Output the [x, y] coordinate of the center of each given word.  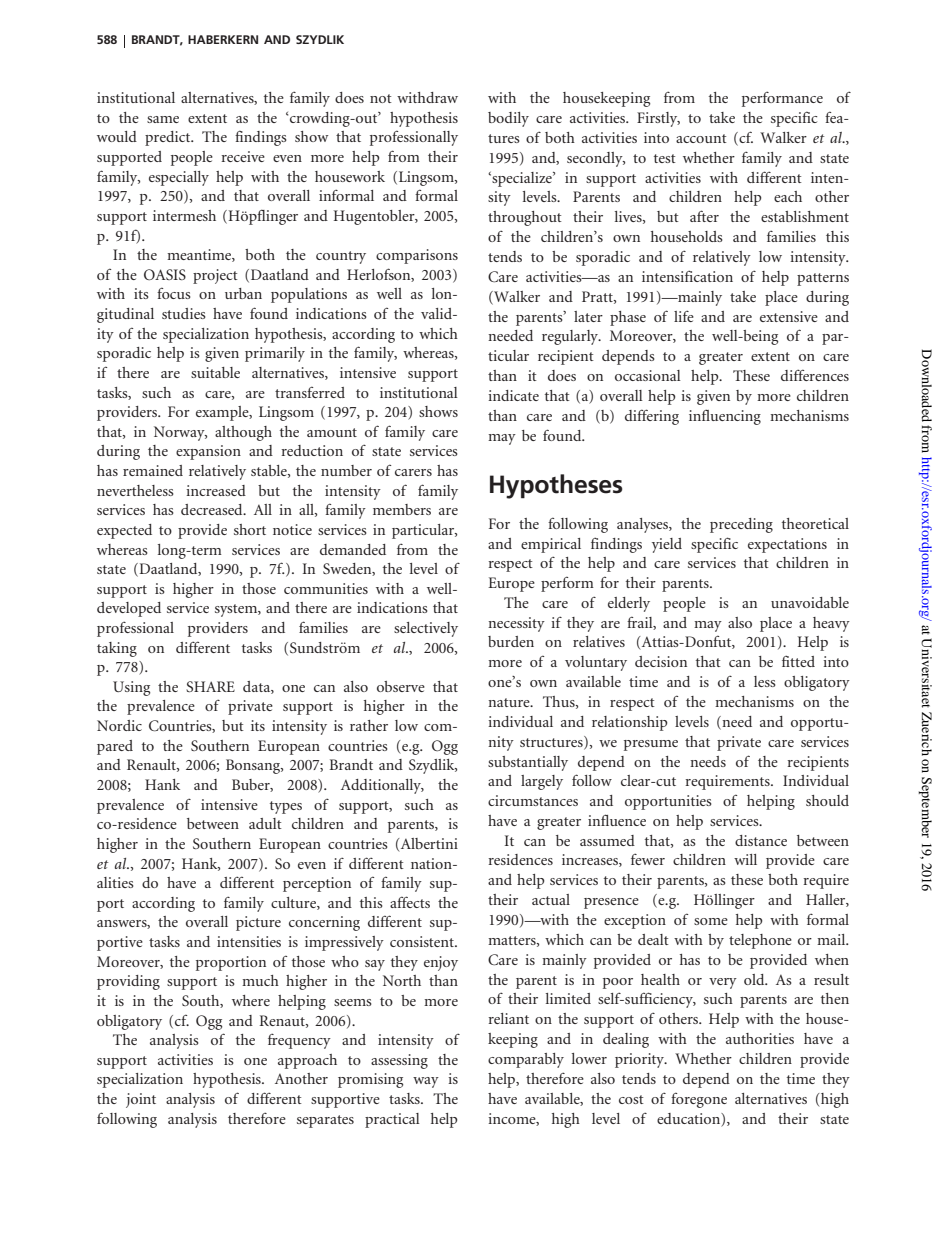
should [827, 800]
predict [169, 138]
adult [265, 823]
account [701, 138]
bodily [508, 119]
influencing [725, 417]
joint [141, 1100]
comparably [526, 1060]
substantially [528, 763]
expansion [208, 452]
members [402, 509]
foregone [699, 1100]
